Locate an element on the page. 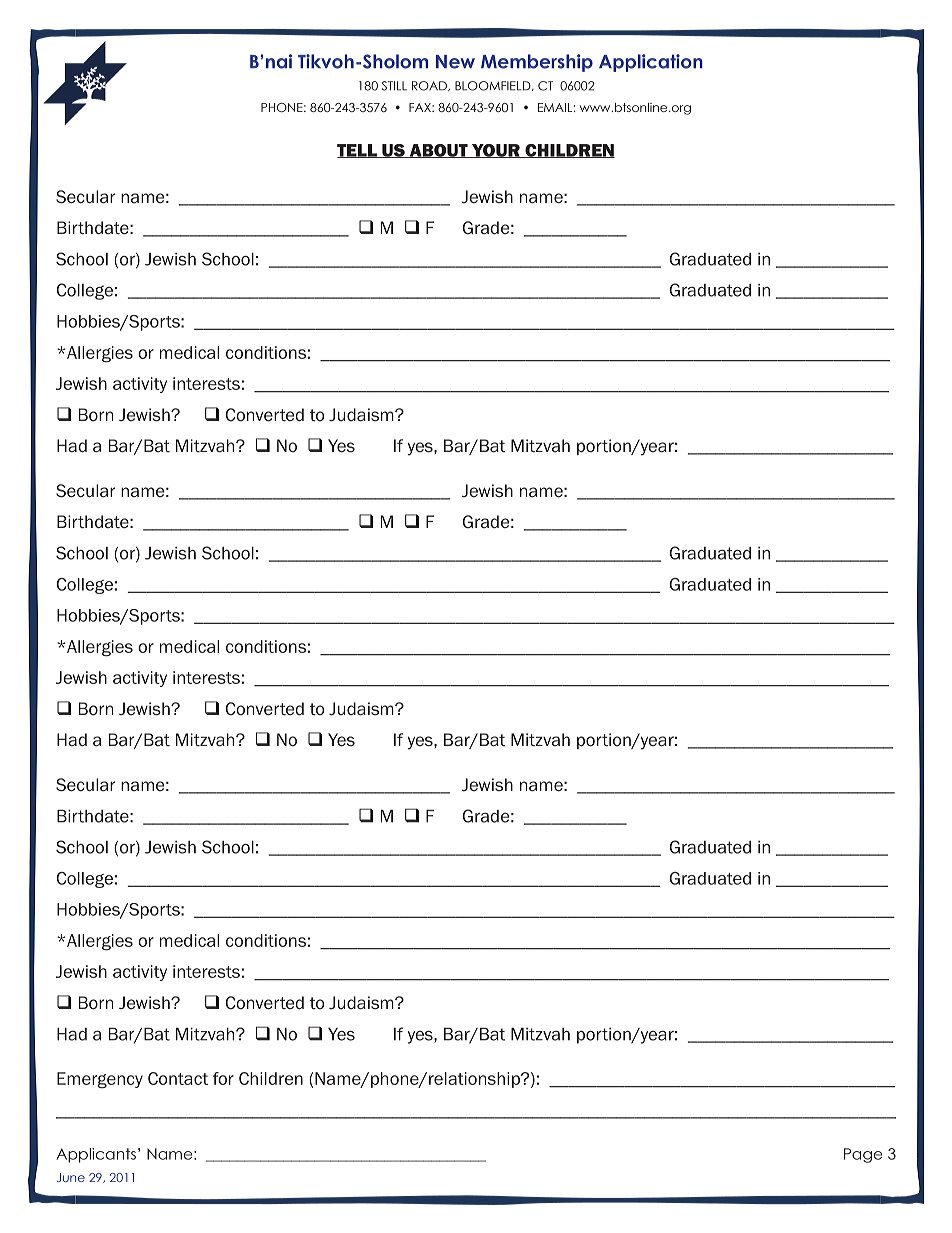  for is located at coordinates (223, 1078).
